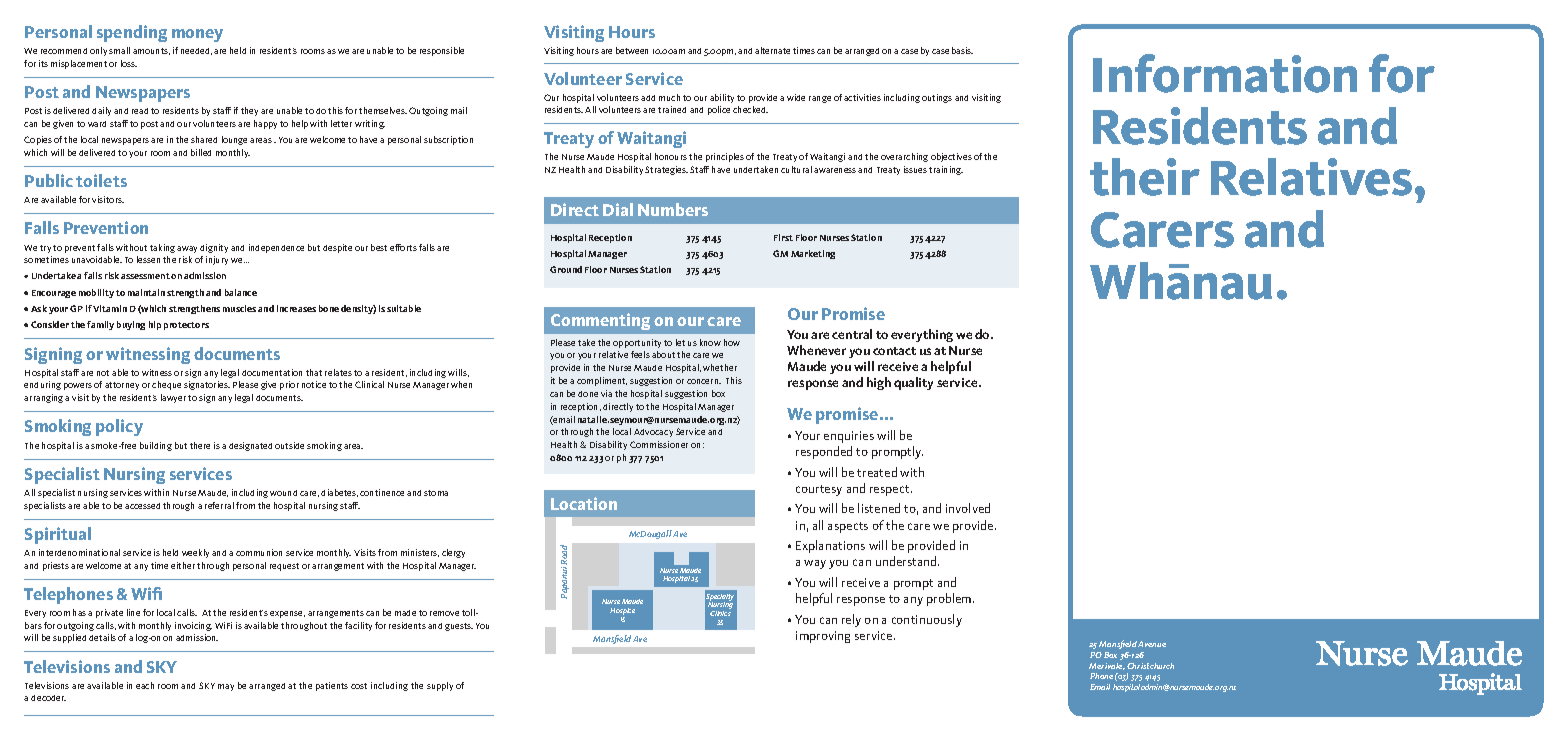  What do you see at coordinates (166, 385) in the document?
I see `cheque` at bounding box center [166, 385].
